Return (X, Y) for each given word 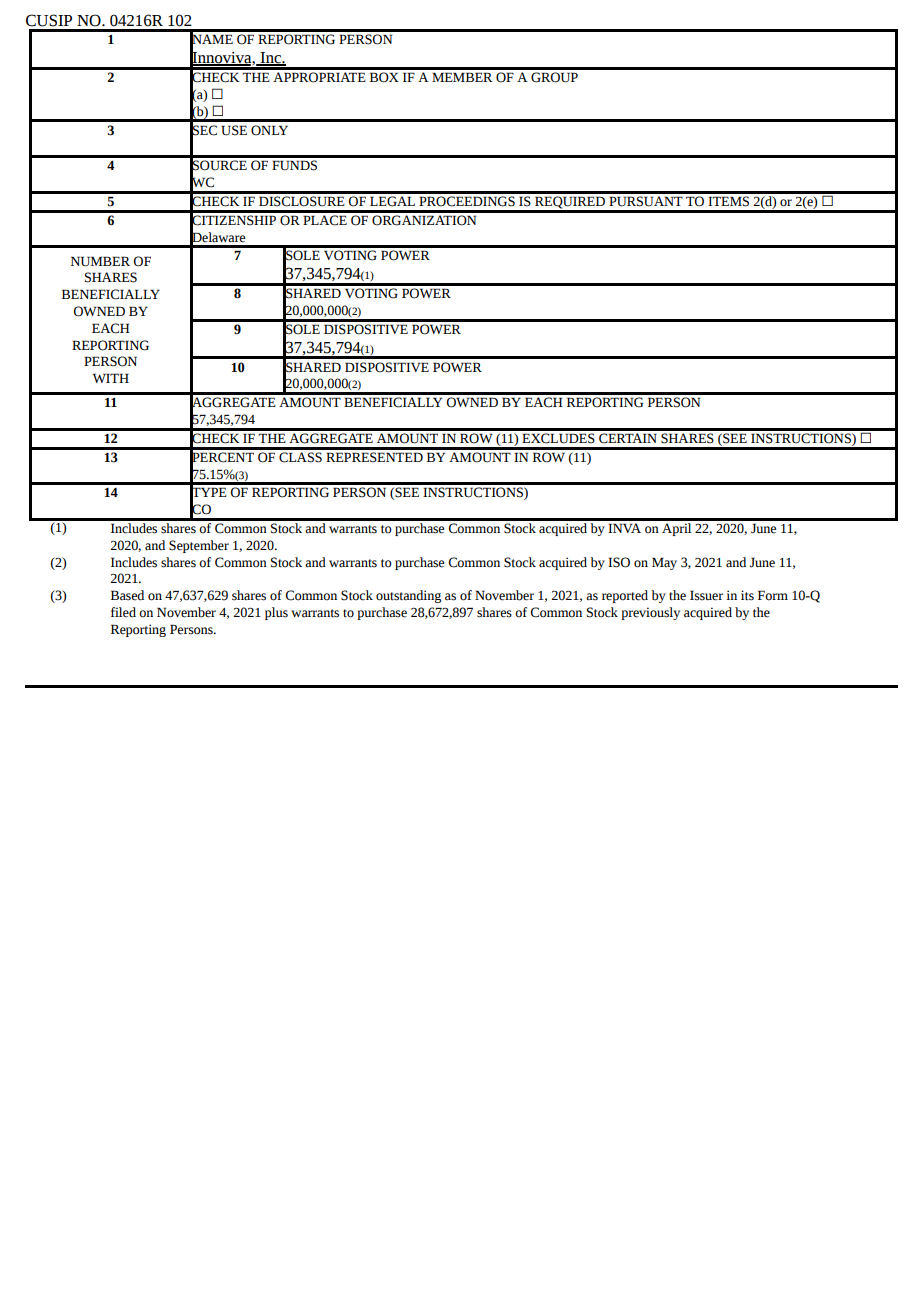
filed (123, 612)
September (199, 546)
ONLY (269, 130)
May (664, 563)
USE (234, 130)
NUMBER (100, 261)
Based (127, 595)
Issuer (706, 595)
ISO (619, 562)
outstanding (408, 596)
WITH (111, 378)
